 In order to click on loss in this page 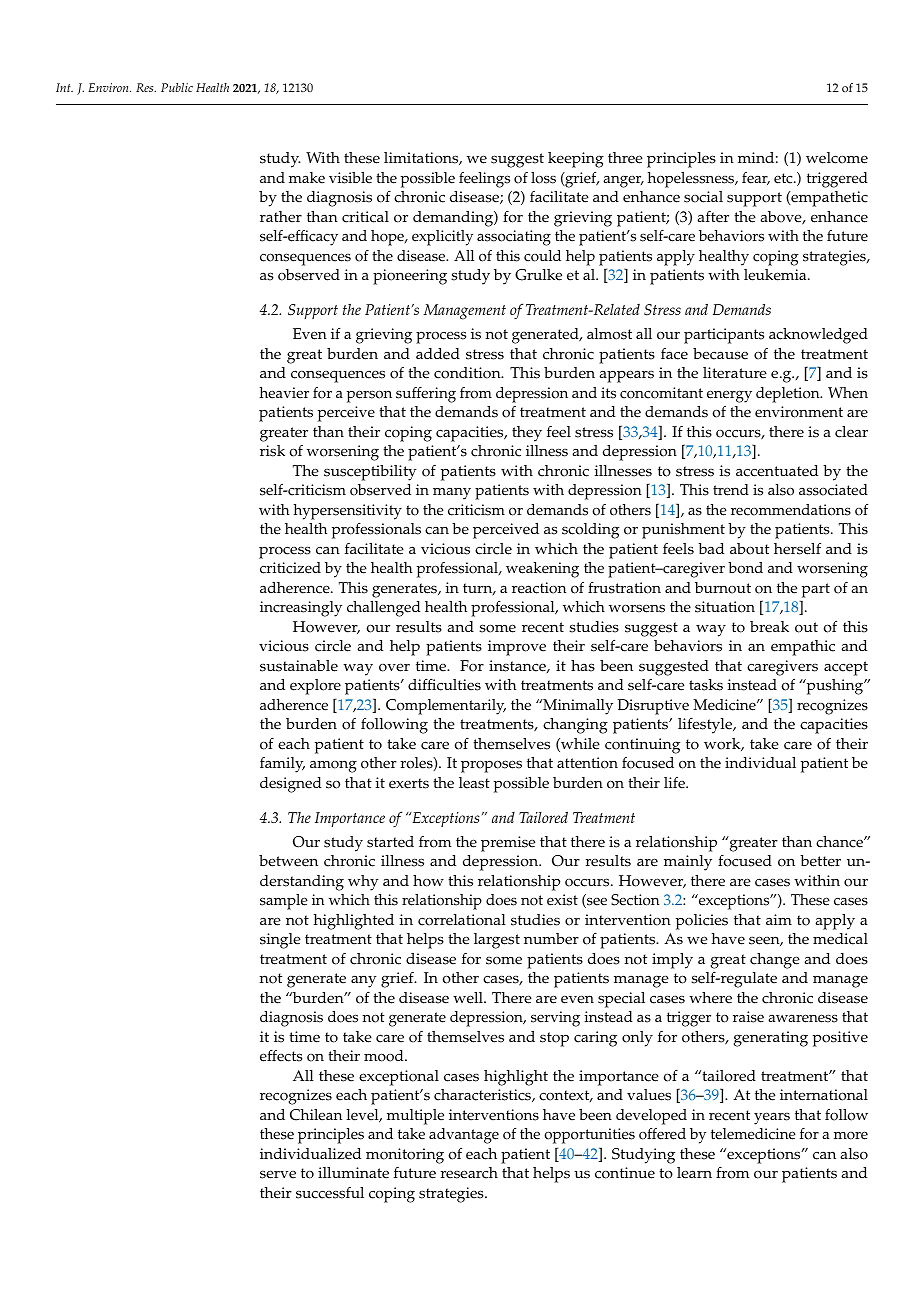, I will do `click(543, 178)`.
